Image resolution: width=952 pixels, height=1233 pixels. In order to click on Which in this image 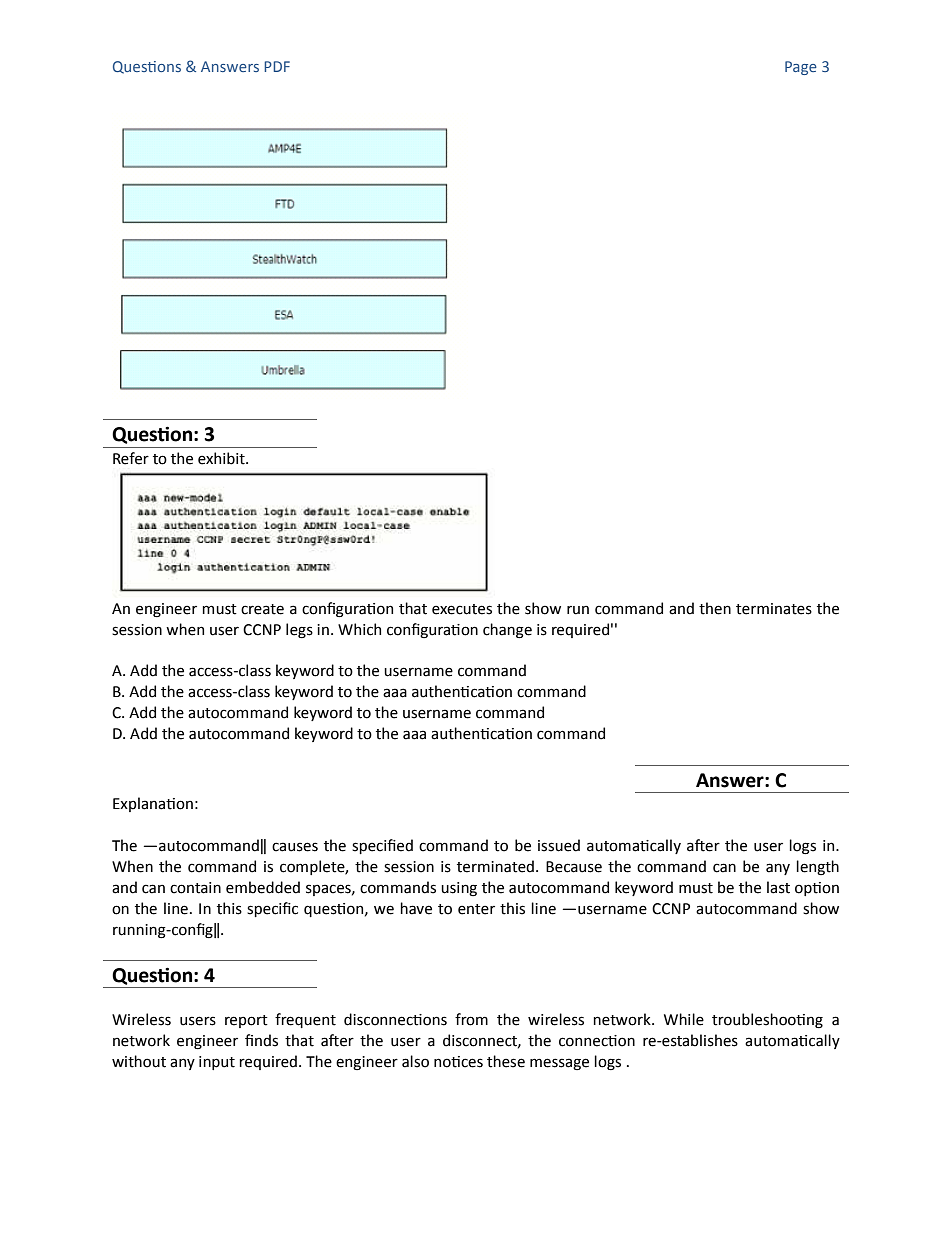, I will do `click(359, 629)`.
